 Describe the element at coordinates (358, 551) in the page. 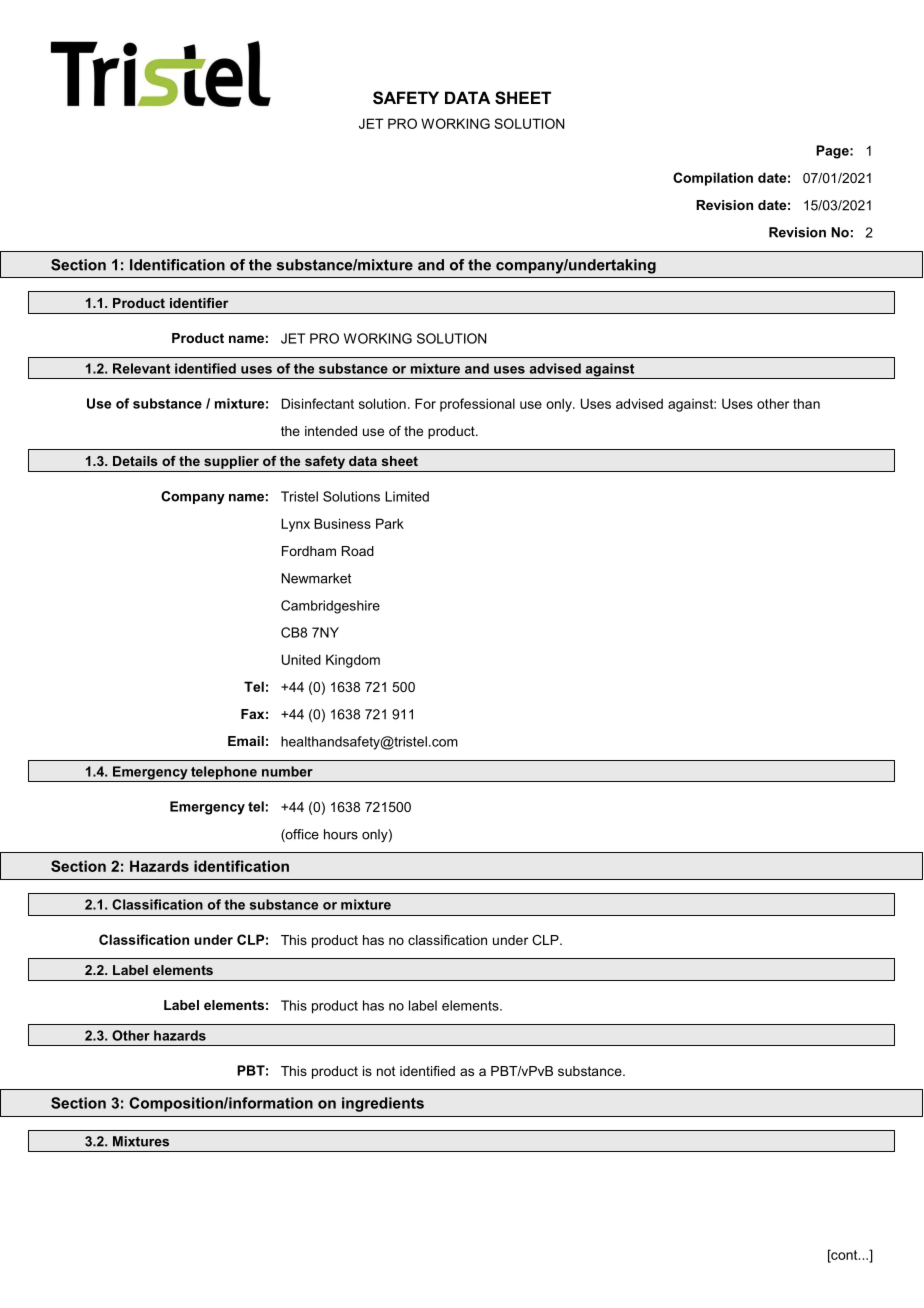

I see `Road` at that location.
